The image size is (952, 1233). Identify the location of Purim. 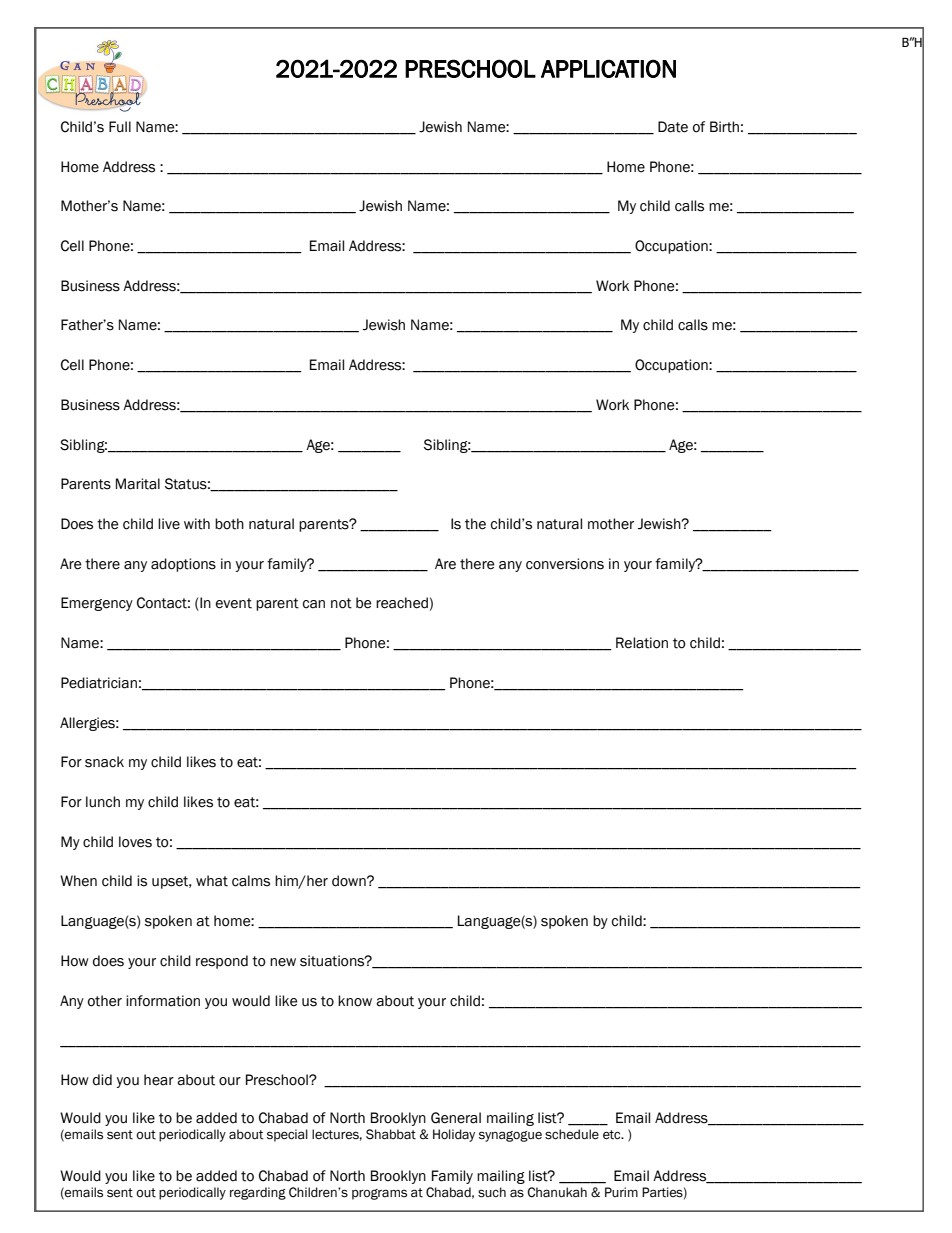
(621, 1192).
